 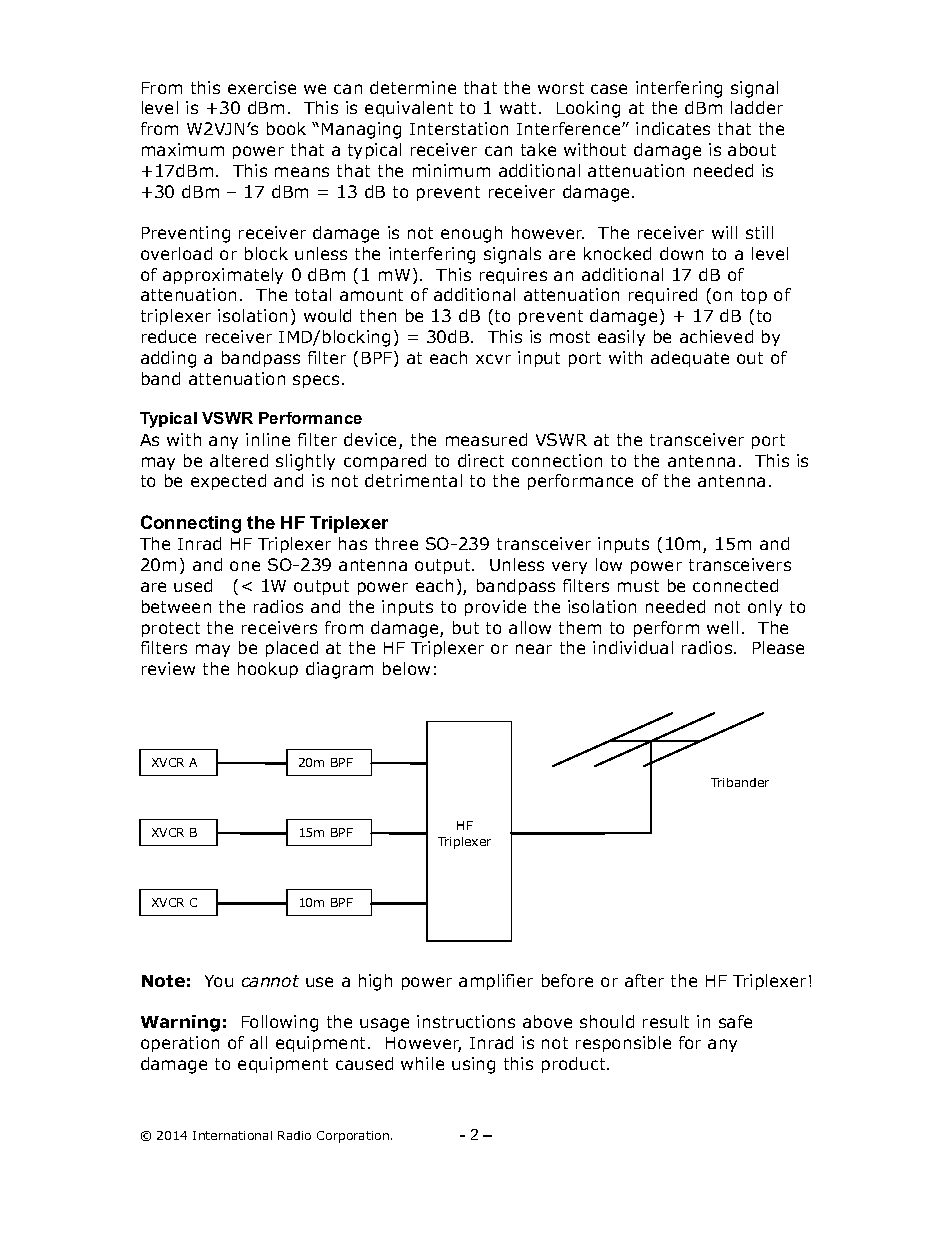 I want to click on below, so click(x=406, y=668).
